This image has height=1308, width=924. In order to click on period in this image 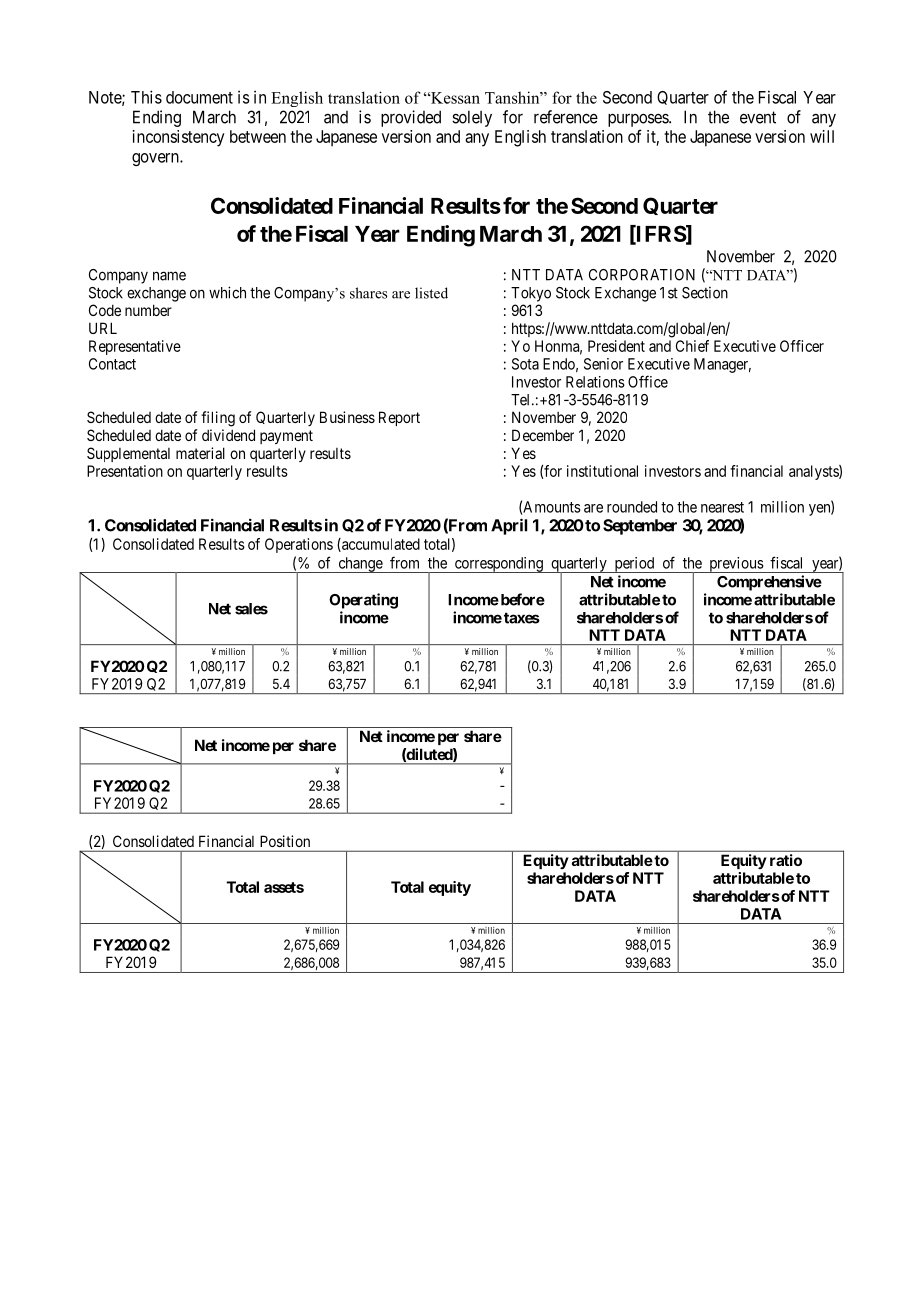, I will do `click(634, 565)`.
